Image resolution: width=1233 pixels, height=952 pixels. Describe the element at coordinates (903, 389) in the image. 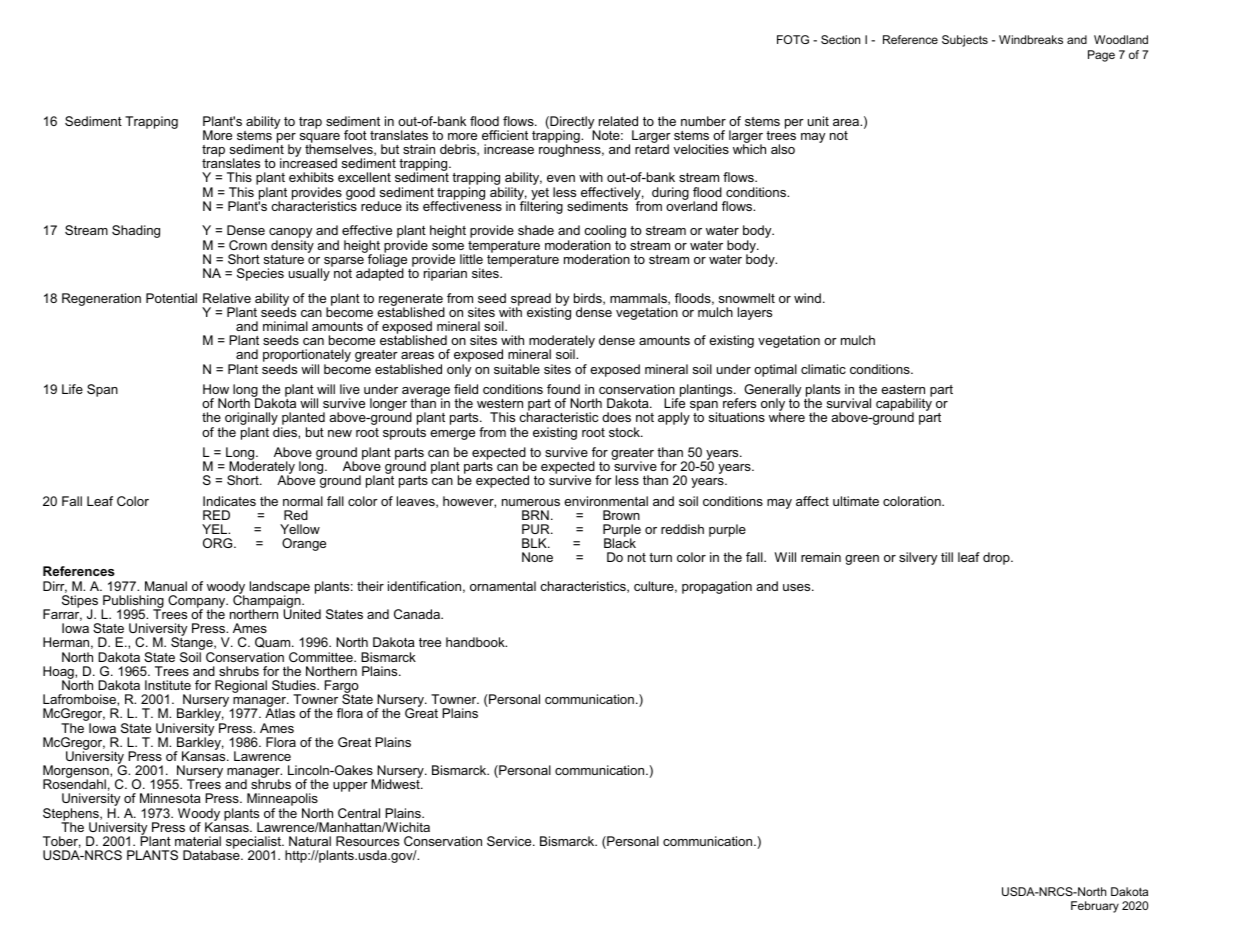

I see `eastern` at that location.
